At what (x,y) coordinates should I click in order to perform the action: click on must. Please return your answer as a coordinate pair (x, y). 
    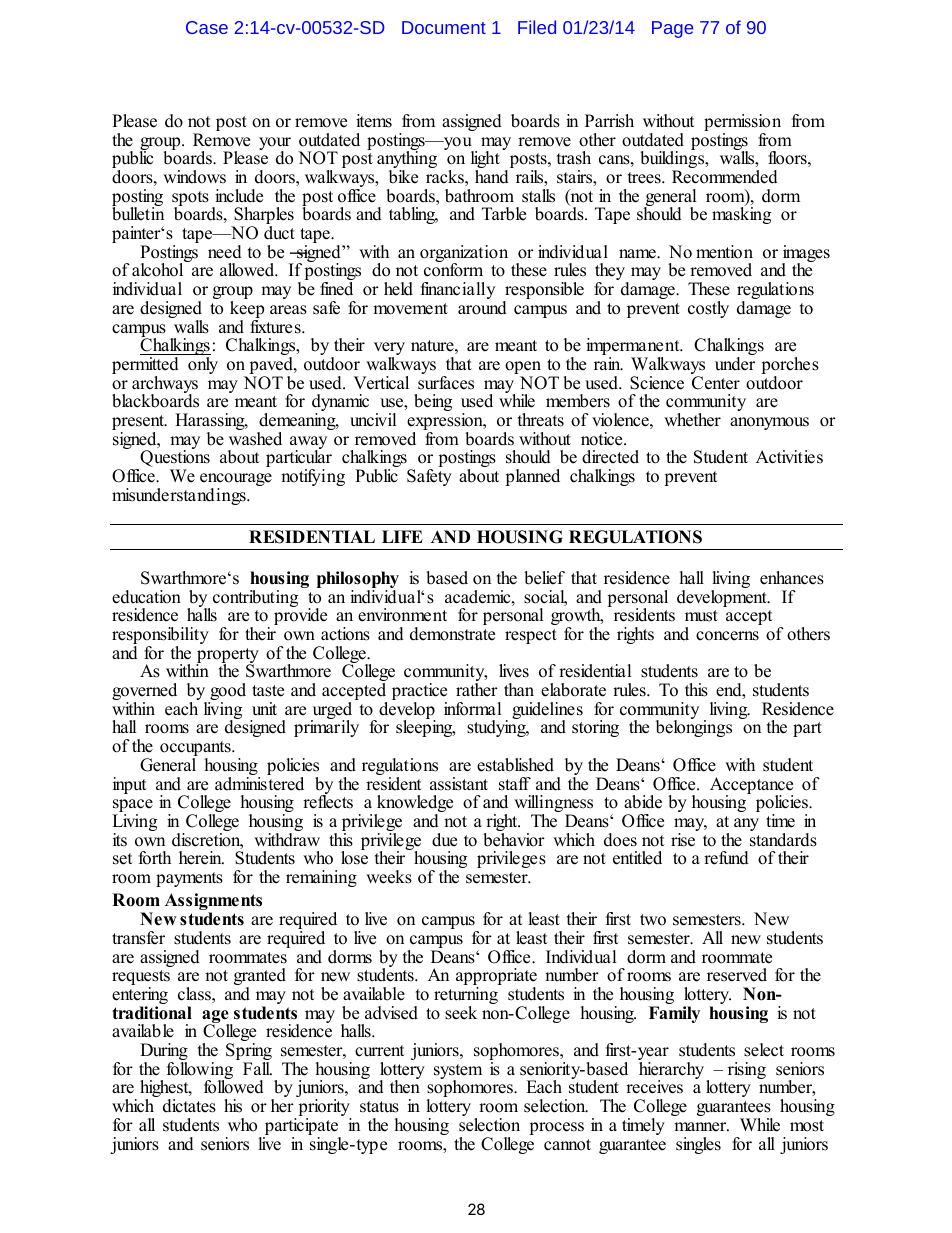
    Looking at the image, I should click on (701, 616).
